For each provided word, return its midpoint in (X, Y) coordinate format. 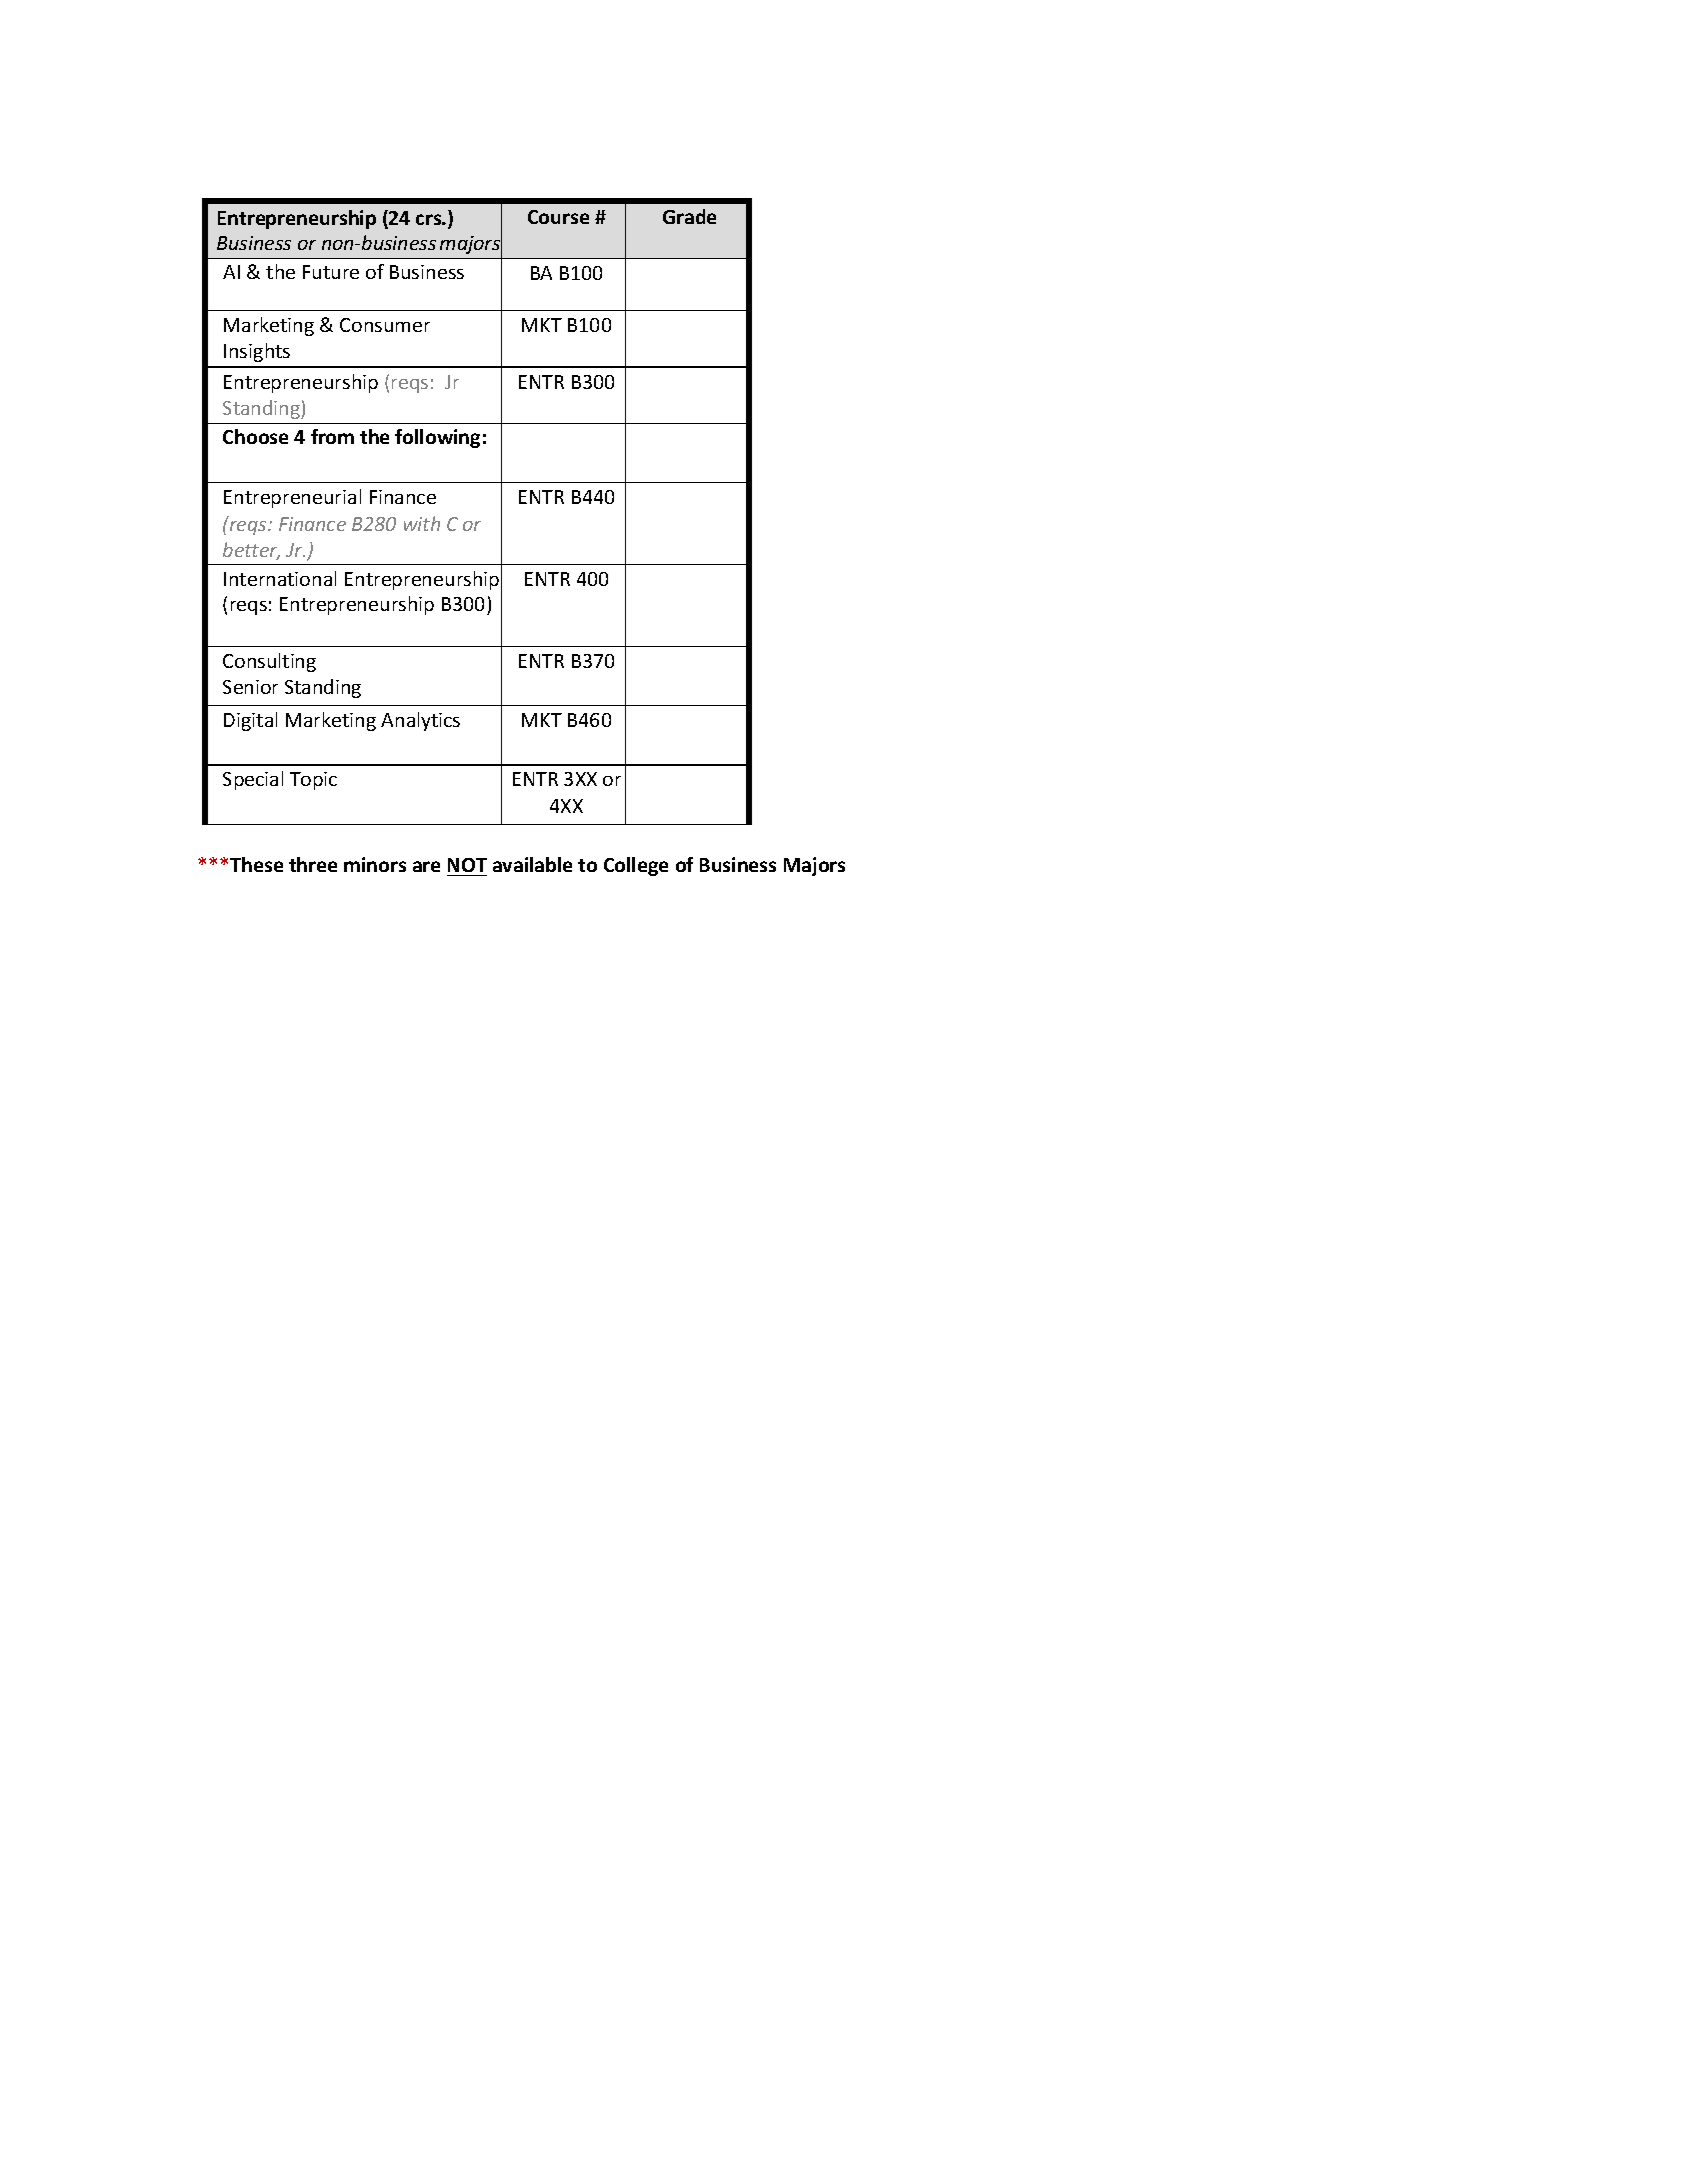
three (313, 864)
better (251, 551)
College (636, 866)
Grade (689, 216)
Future (331, 272)
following (437, 438)
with (422, 523)
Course (558, 217)
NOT (467, 865)
